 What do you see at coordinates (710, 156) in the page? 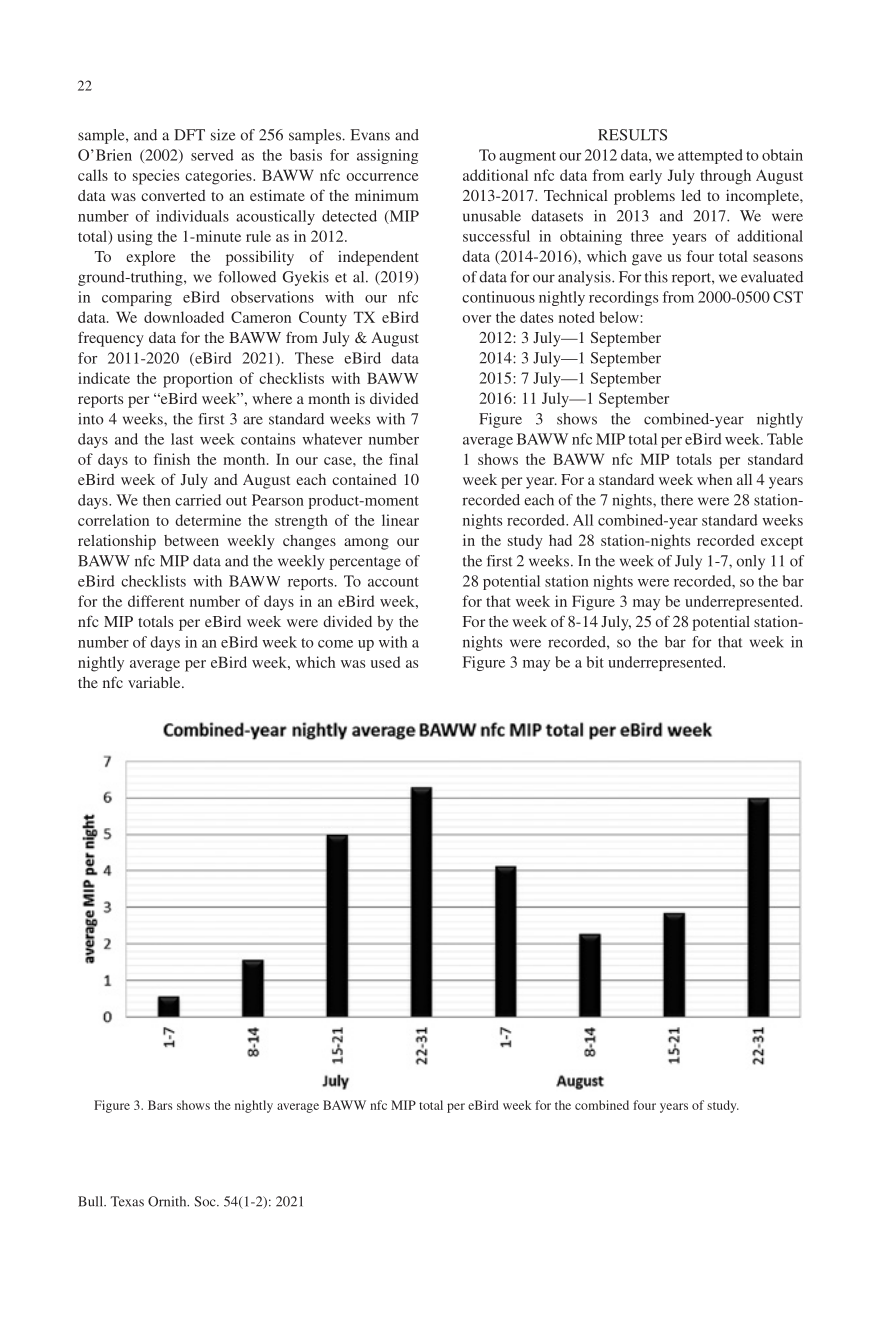
I see `attempted` at bounding box center [710, 156].
